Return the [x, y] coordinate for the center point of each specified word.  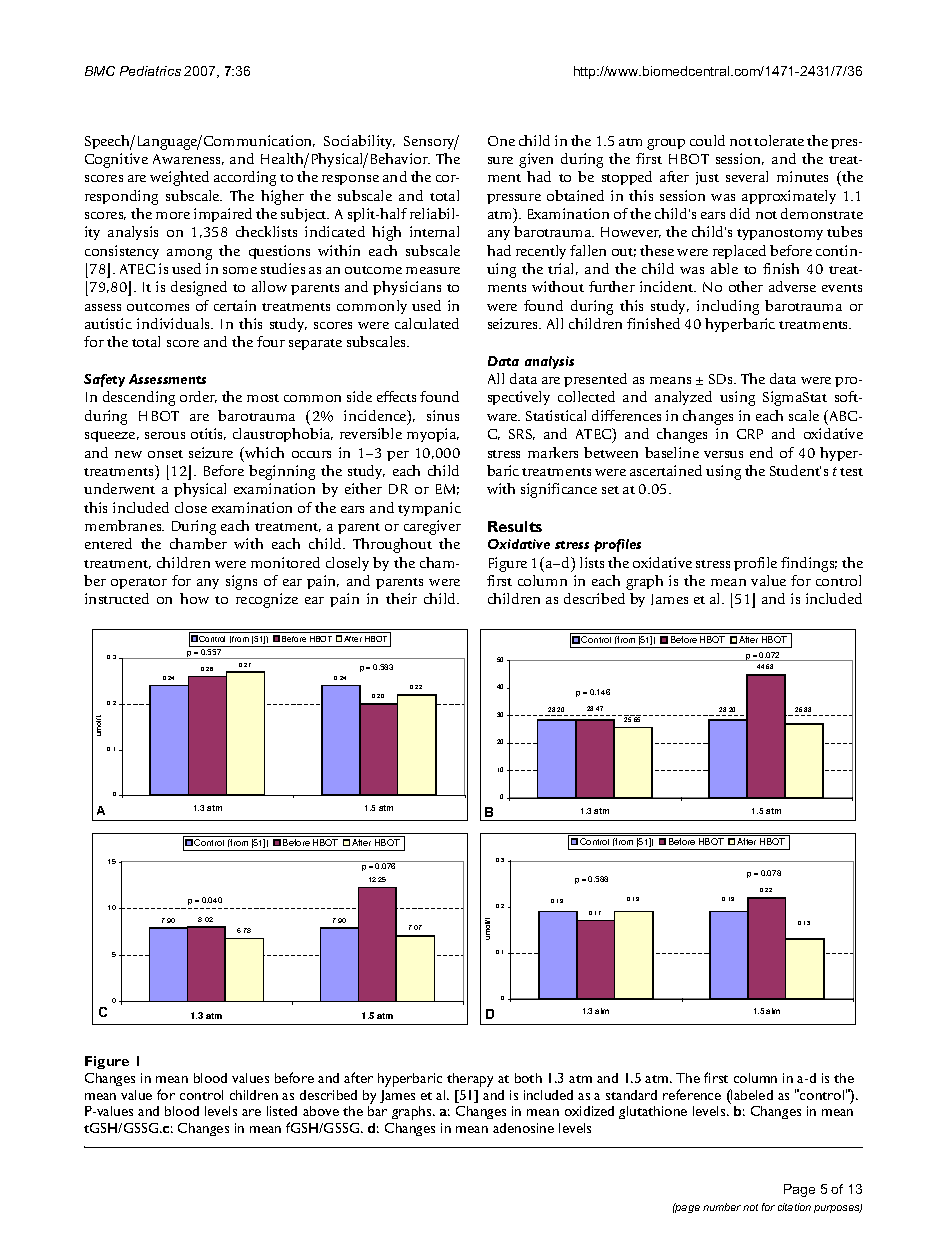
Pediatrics [150, 71]
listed [282, 1111]
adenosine [523, 1128]
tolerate [779, 140]
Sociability [359, 142]
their [401, 598]
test [851, 472]
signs [241, 582]
